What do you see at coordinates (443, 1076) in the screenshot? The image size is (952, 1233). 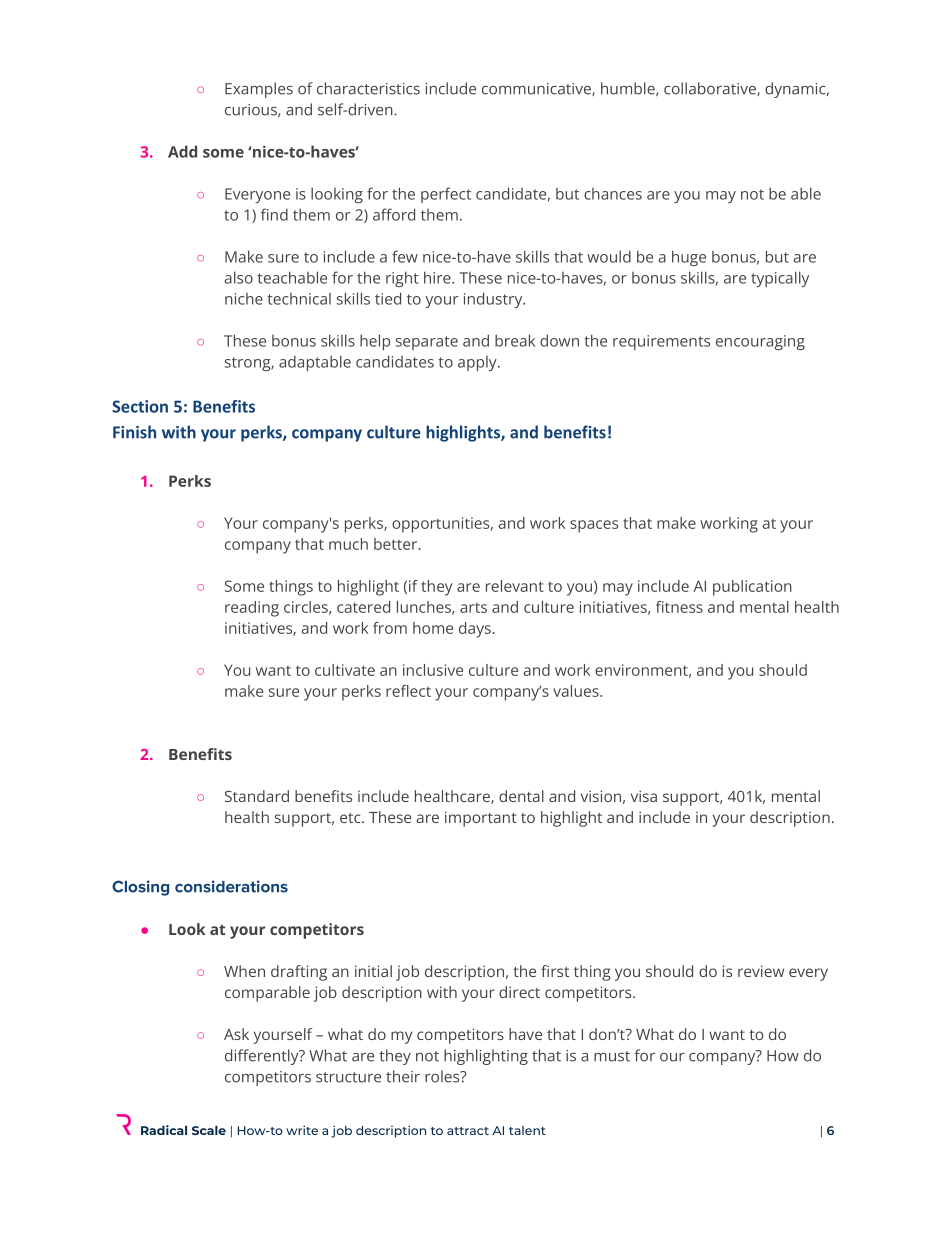 I see `roles` at bounding box center [443, 1076].
